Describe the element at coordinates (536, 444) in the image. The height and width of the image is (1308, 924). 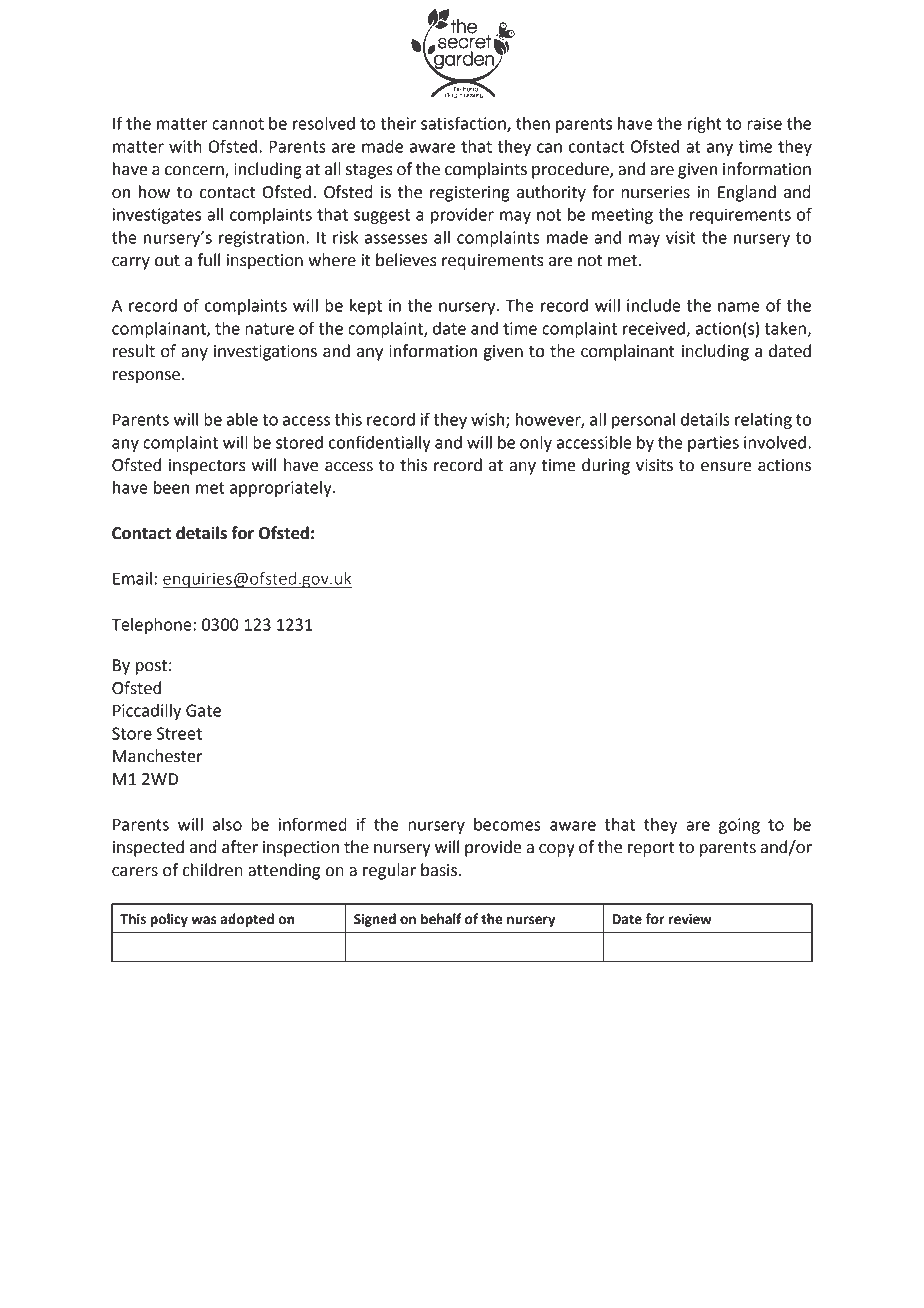
I see `only` at that location.
